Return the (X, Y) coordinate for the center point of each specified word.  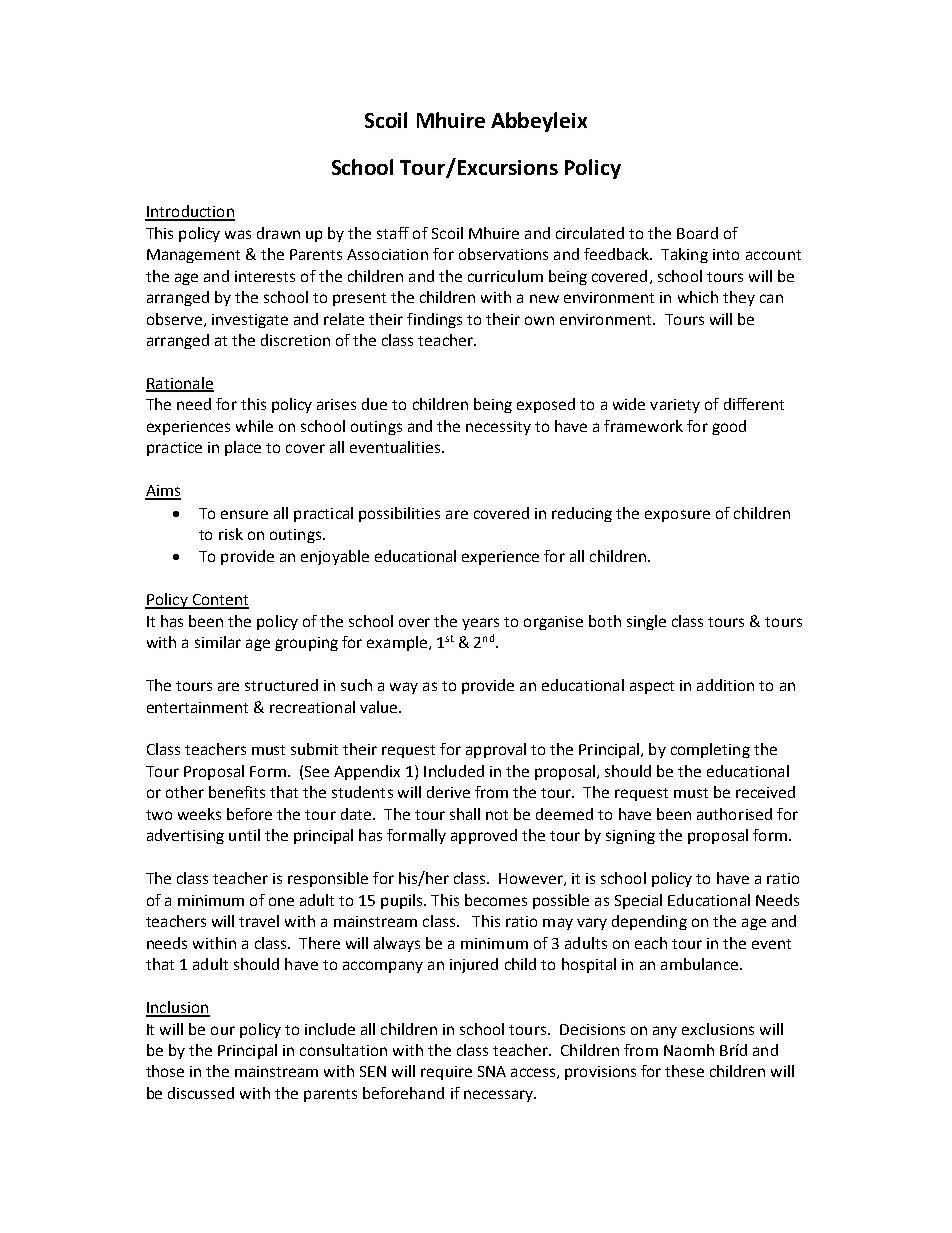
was (238, 234)
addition (725, 685)
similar (218, 642)
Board (697, 233)
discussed (201, 1093)
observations (503, 254)
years (480, 624)
